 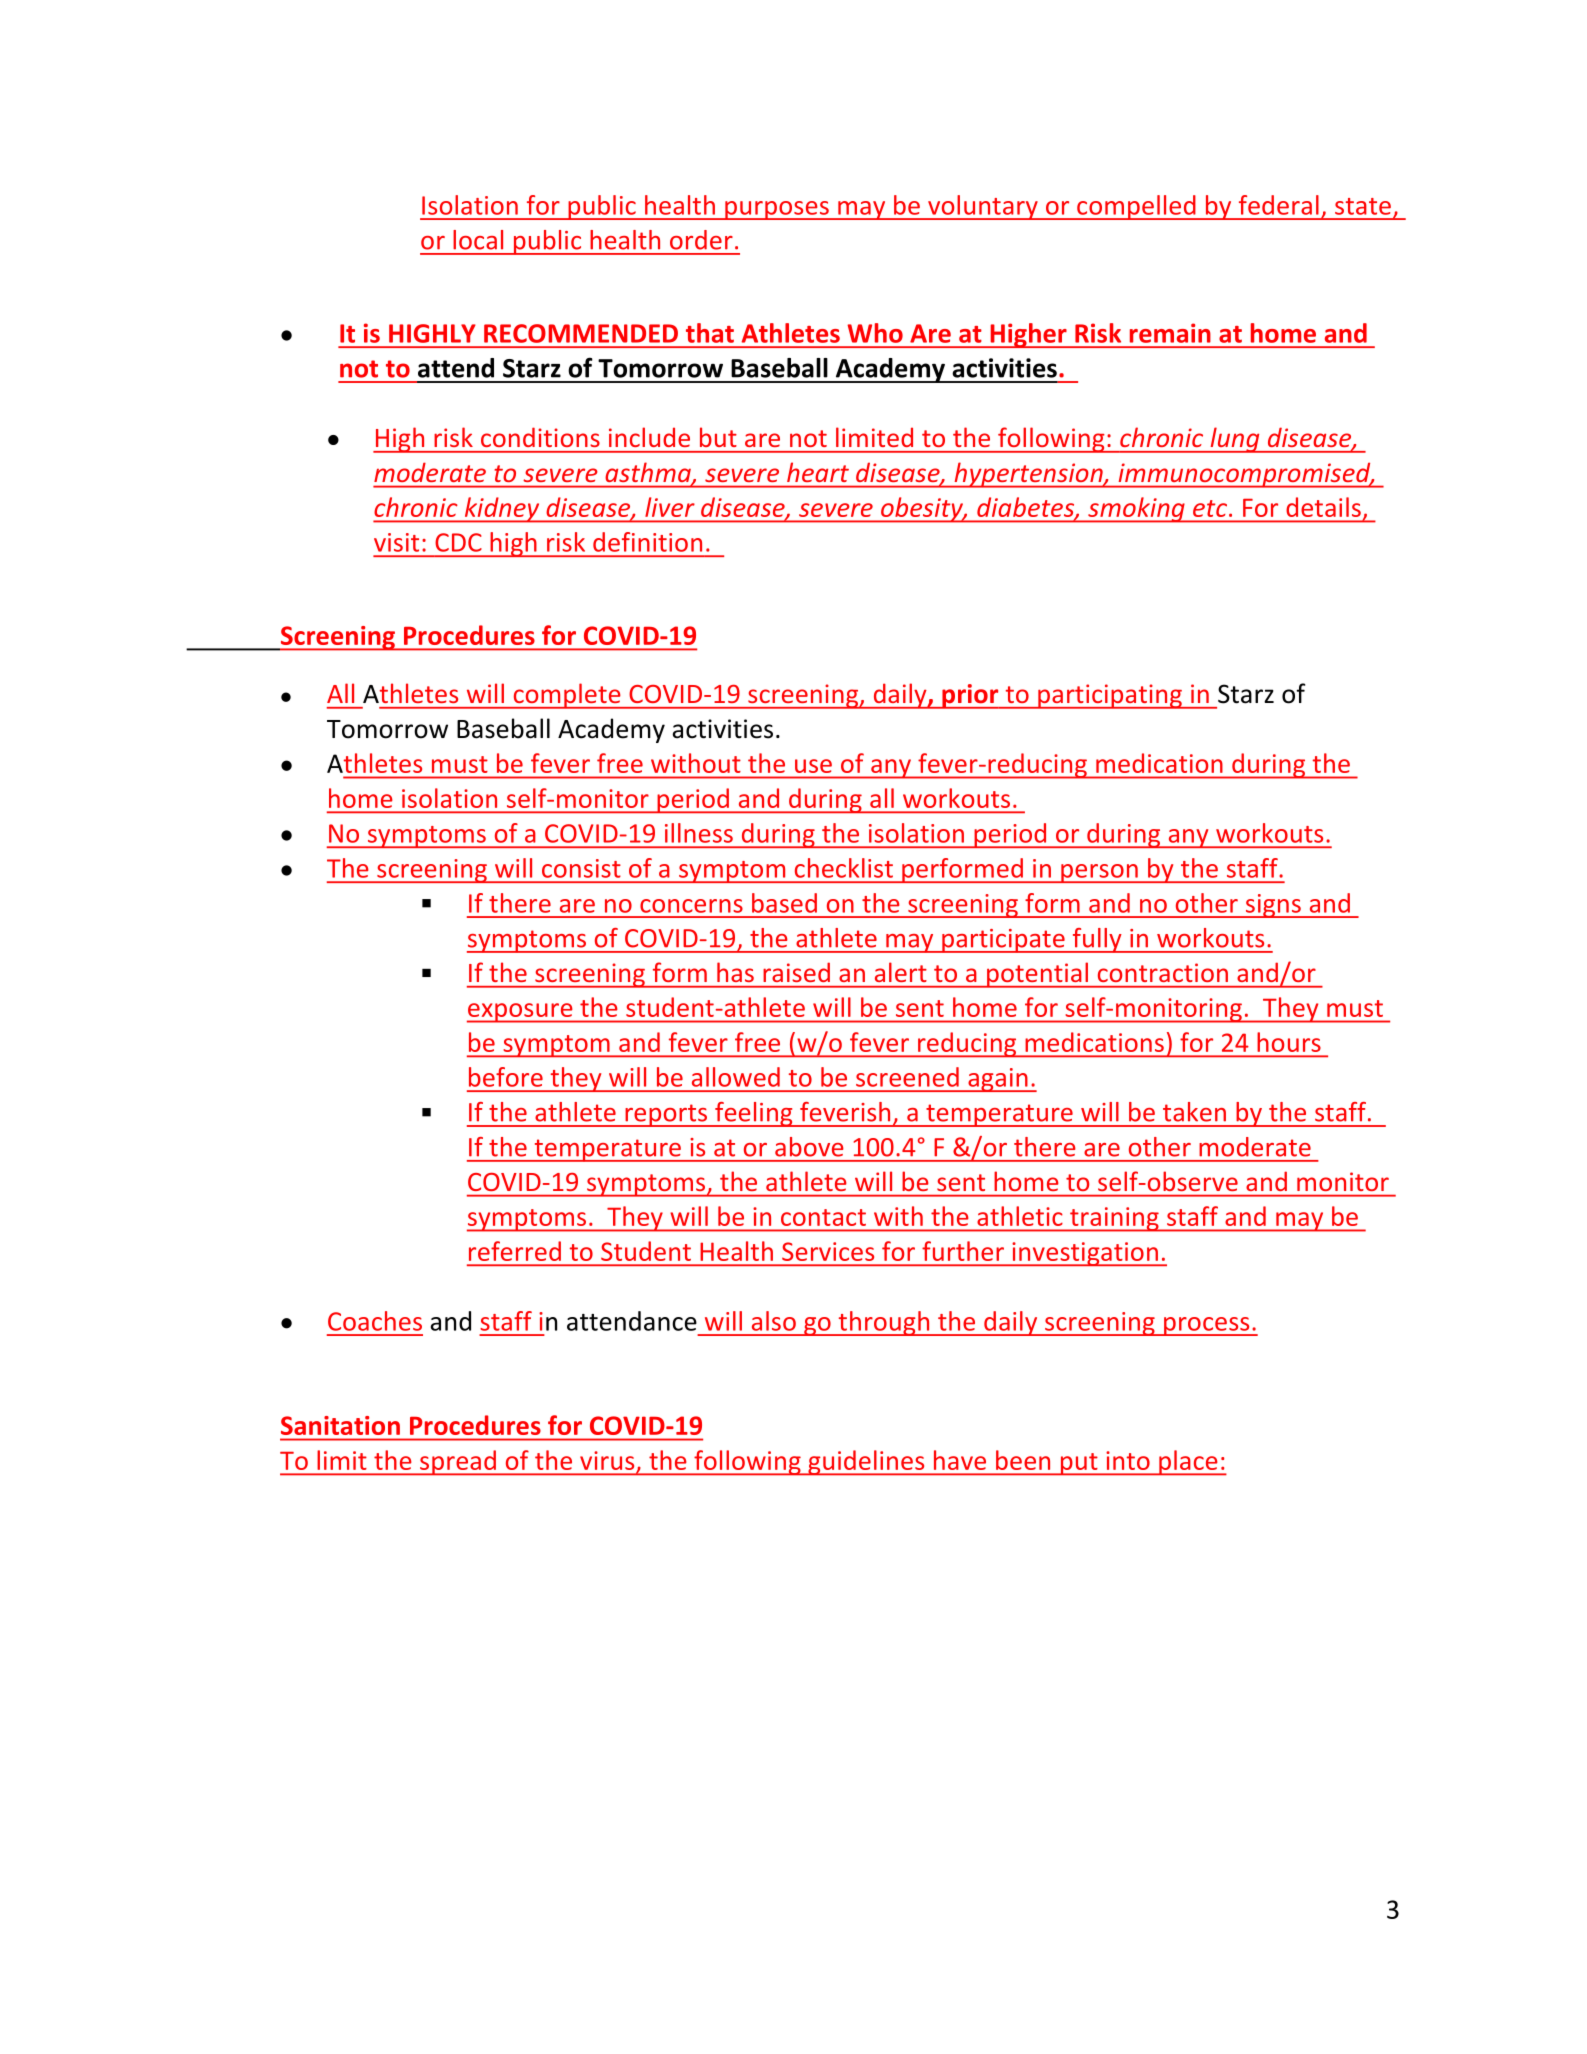 I want to click on exposure, so click(x=521, y=1013).
